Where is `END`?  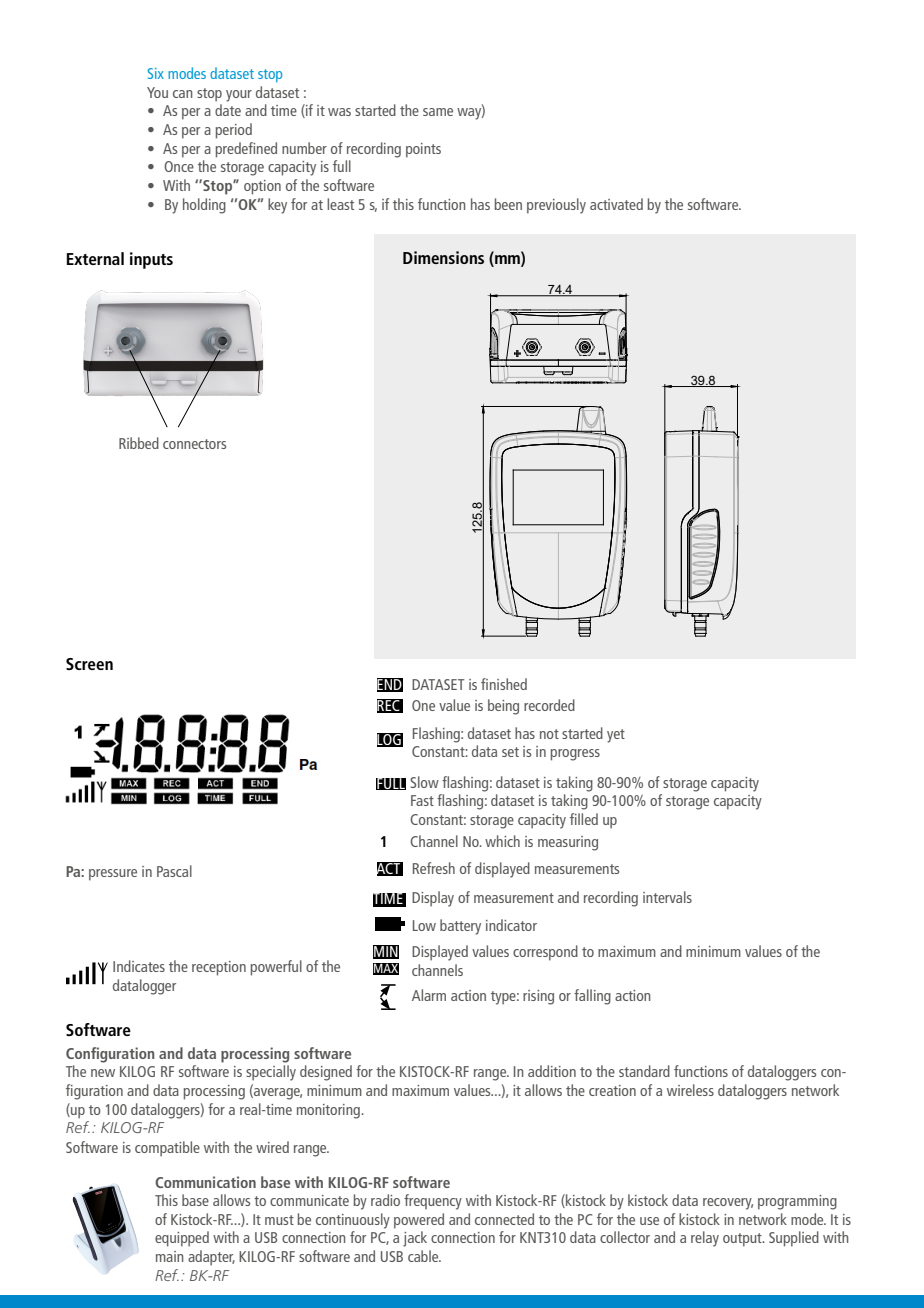
END is located at coordinates (390, 685).
